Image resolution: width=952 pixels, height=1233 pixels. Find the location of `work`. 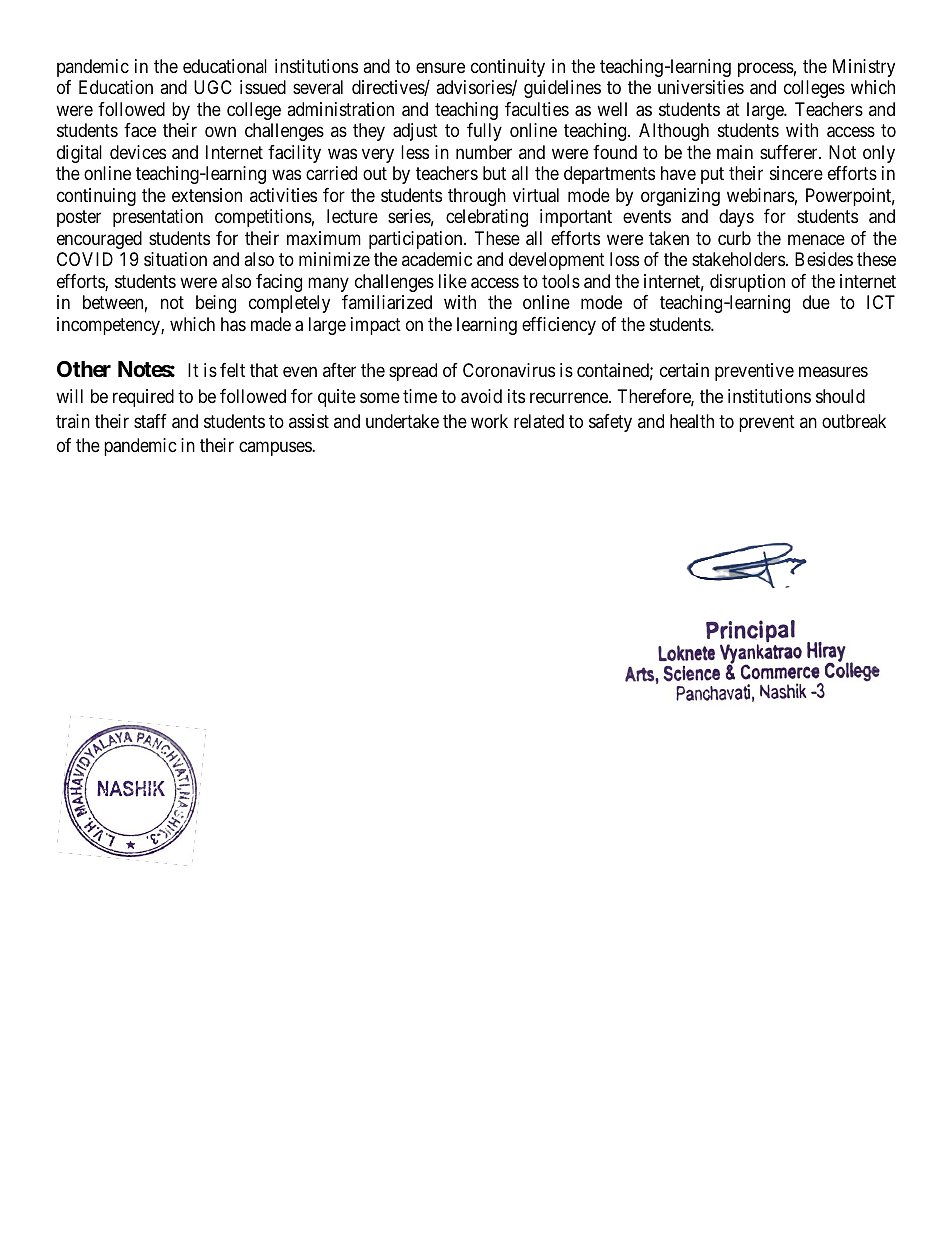

work is located at coordinates (489, 421).
